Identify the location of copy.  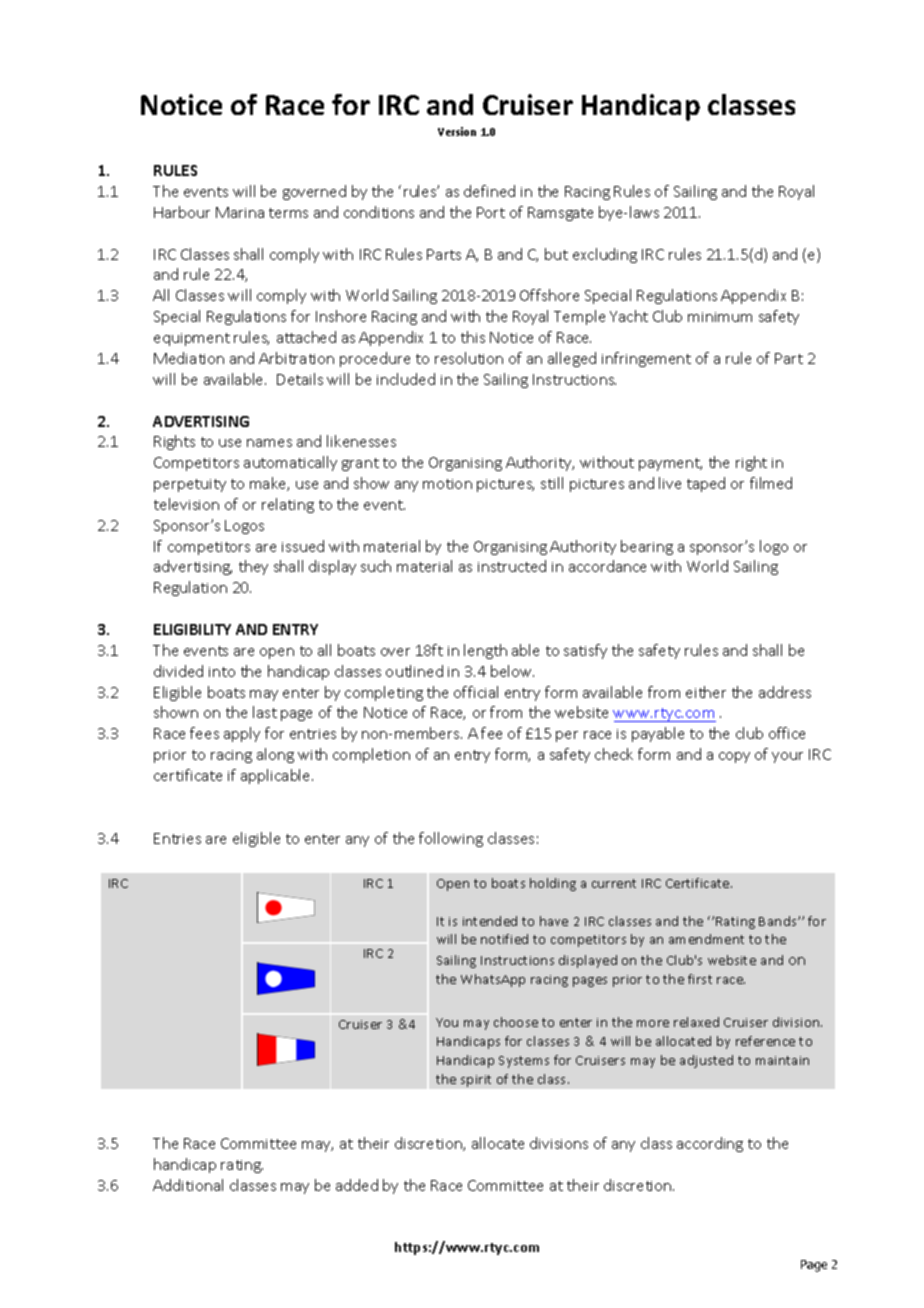
(734, 757).
